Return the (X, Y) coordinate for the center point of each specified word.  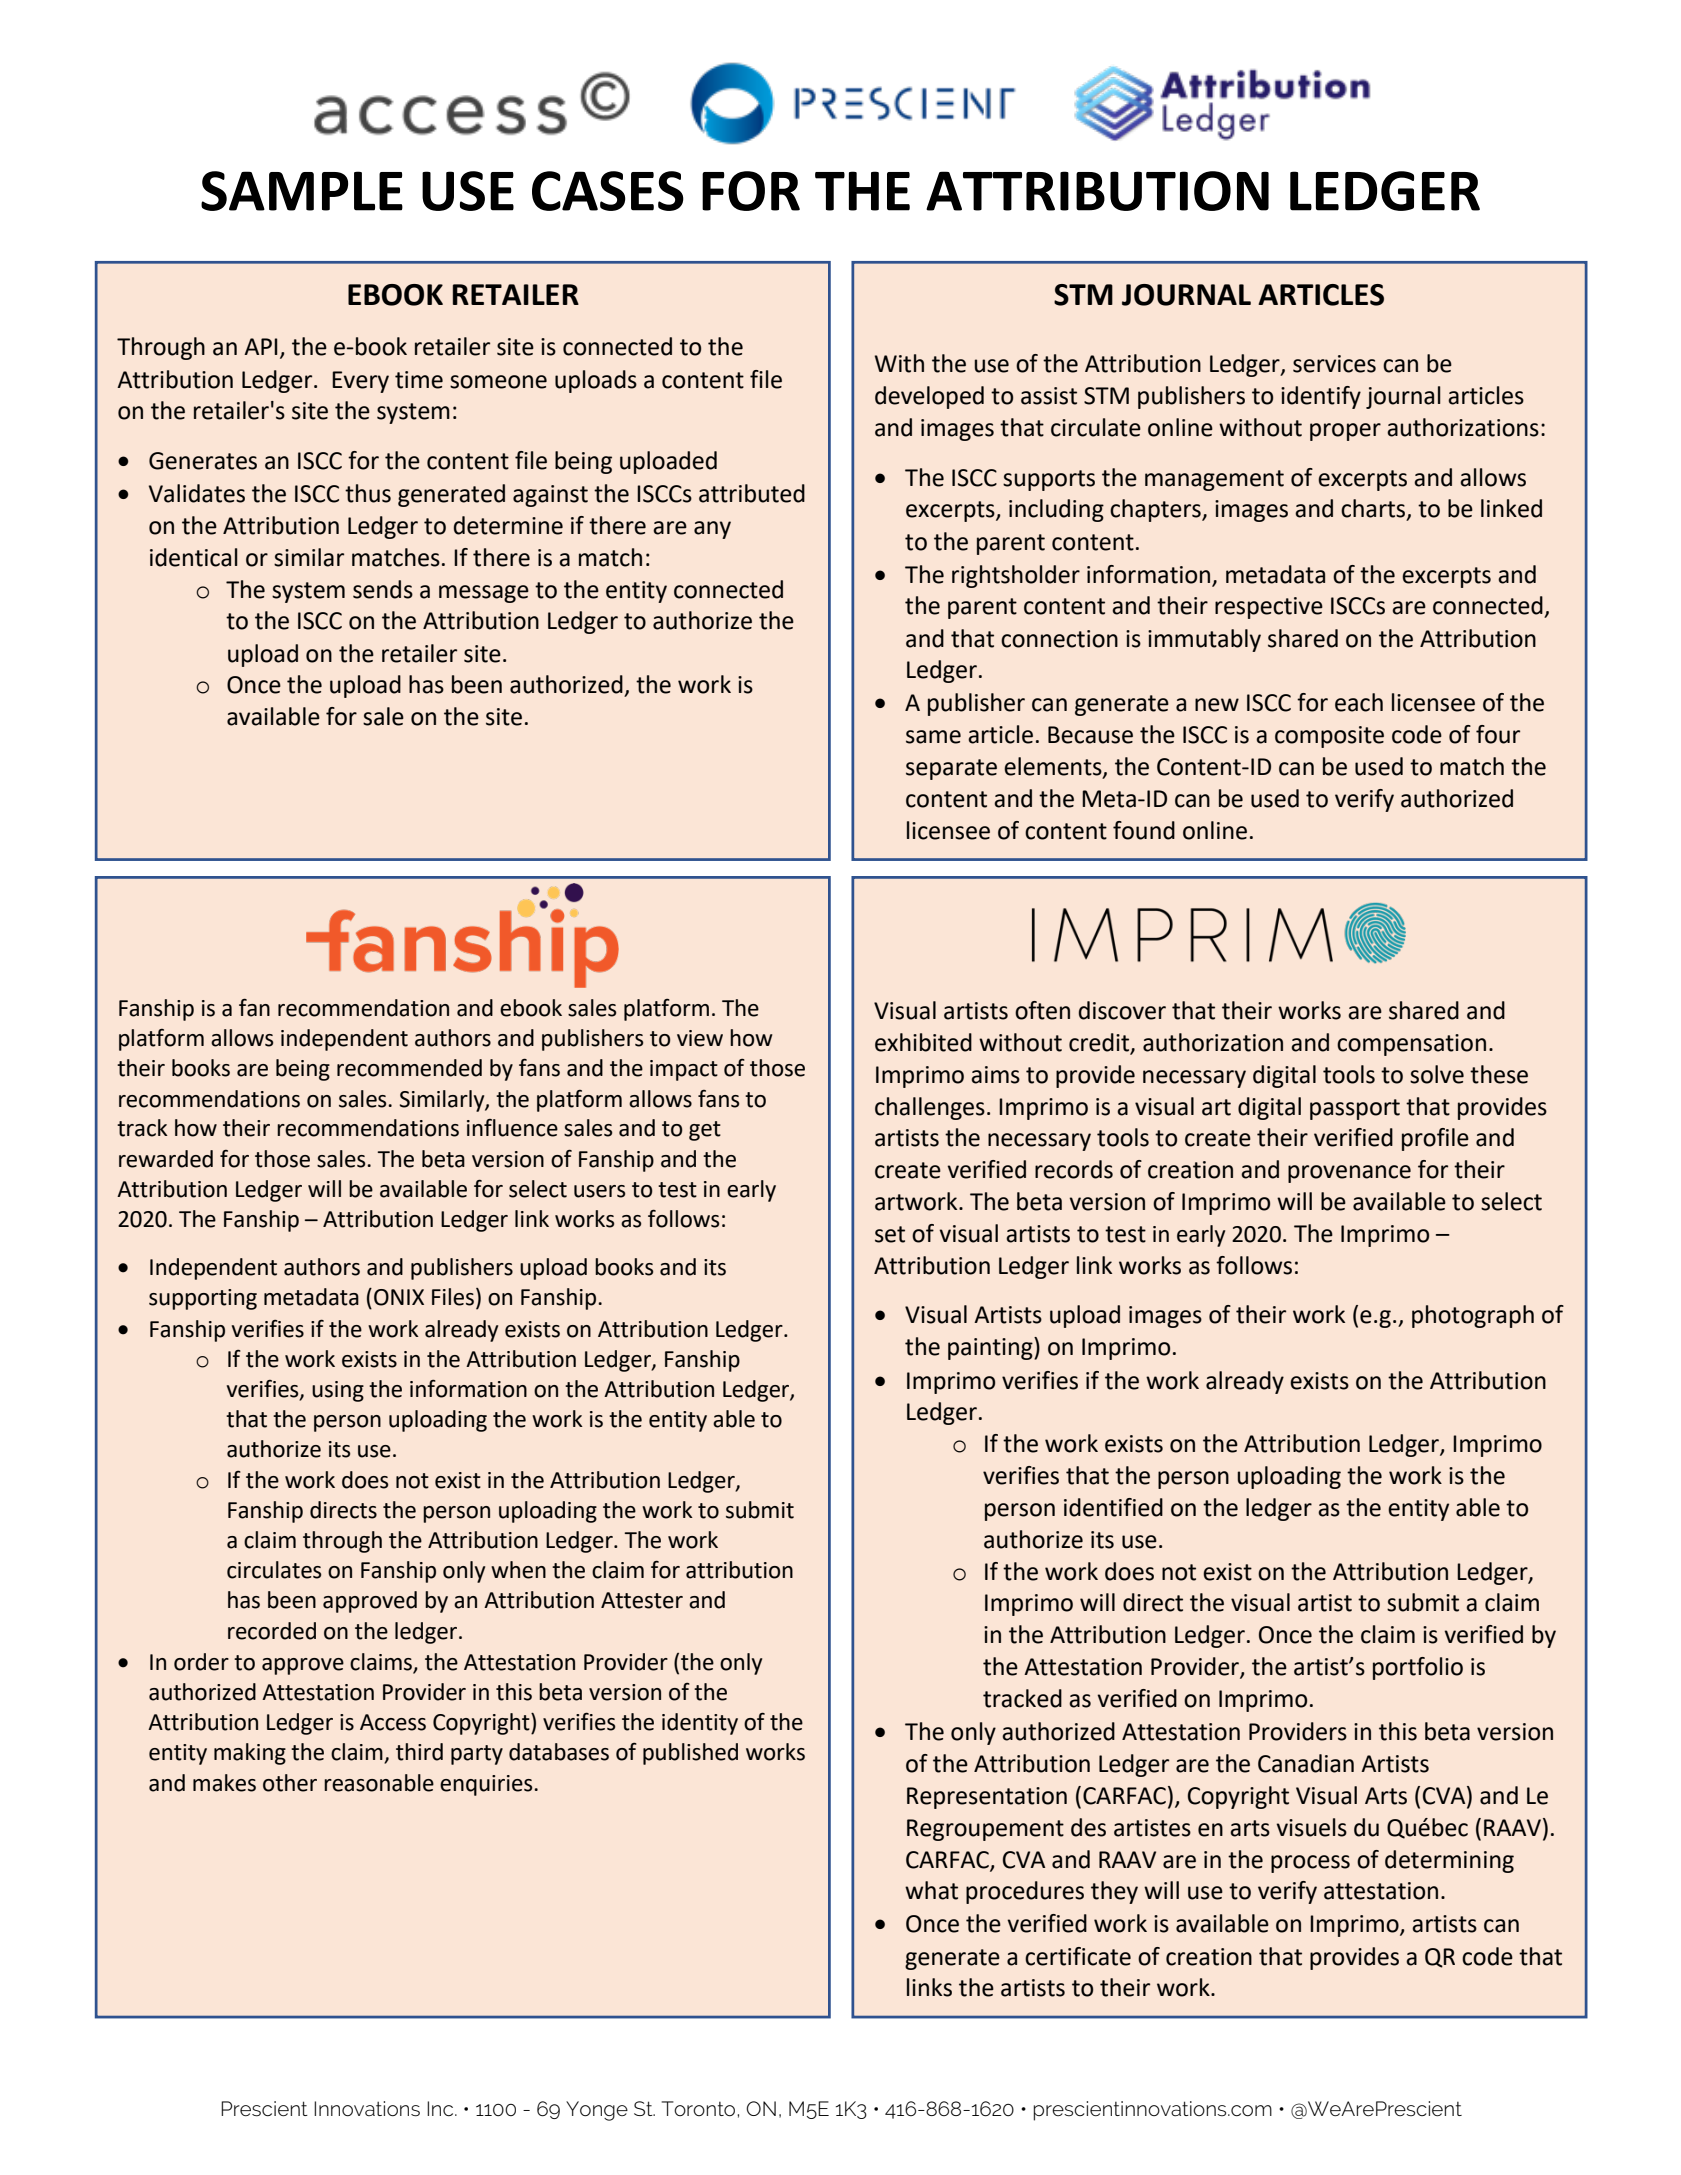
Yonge (597, 2111)
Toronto (700, 2108)
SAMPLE (302, 191)
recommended (409, 1068)
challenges (930, 1108)
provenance (1349, 1174)
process (1310, 1864)
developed (929, 397)
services (1334, 364)
